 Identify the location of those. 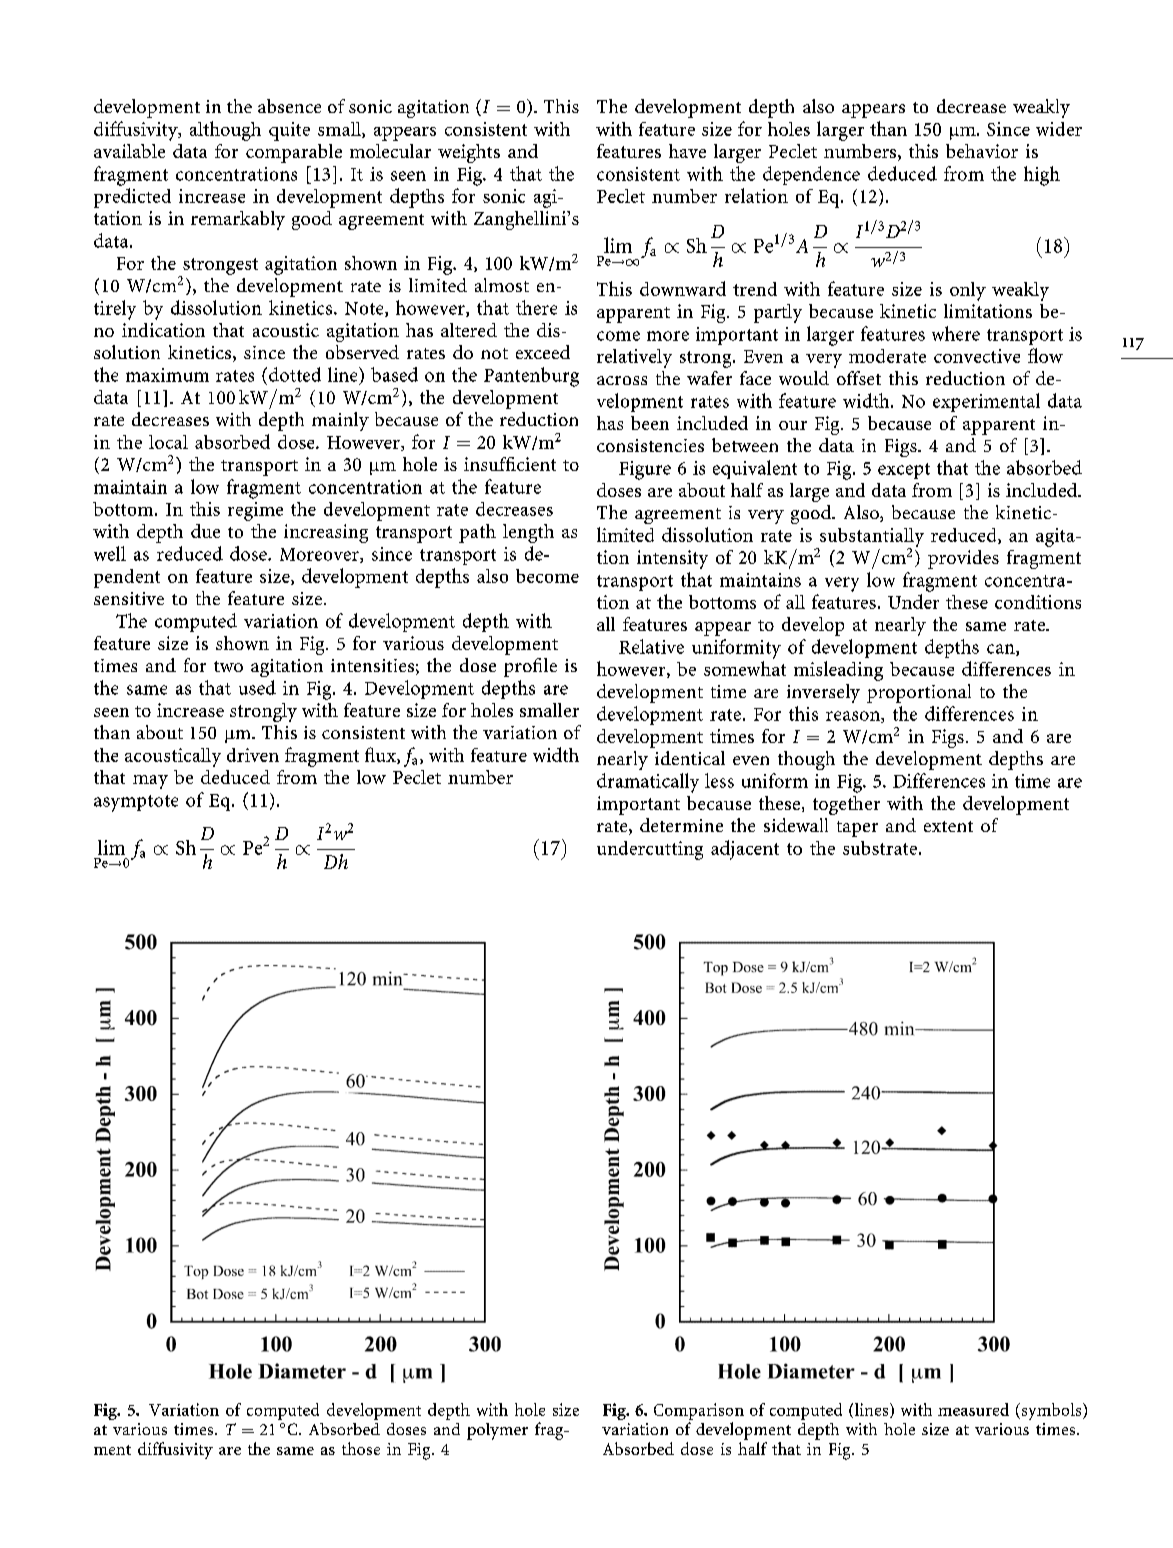
(361, 1448).
